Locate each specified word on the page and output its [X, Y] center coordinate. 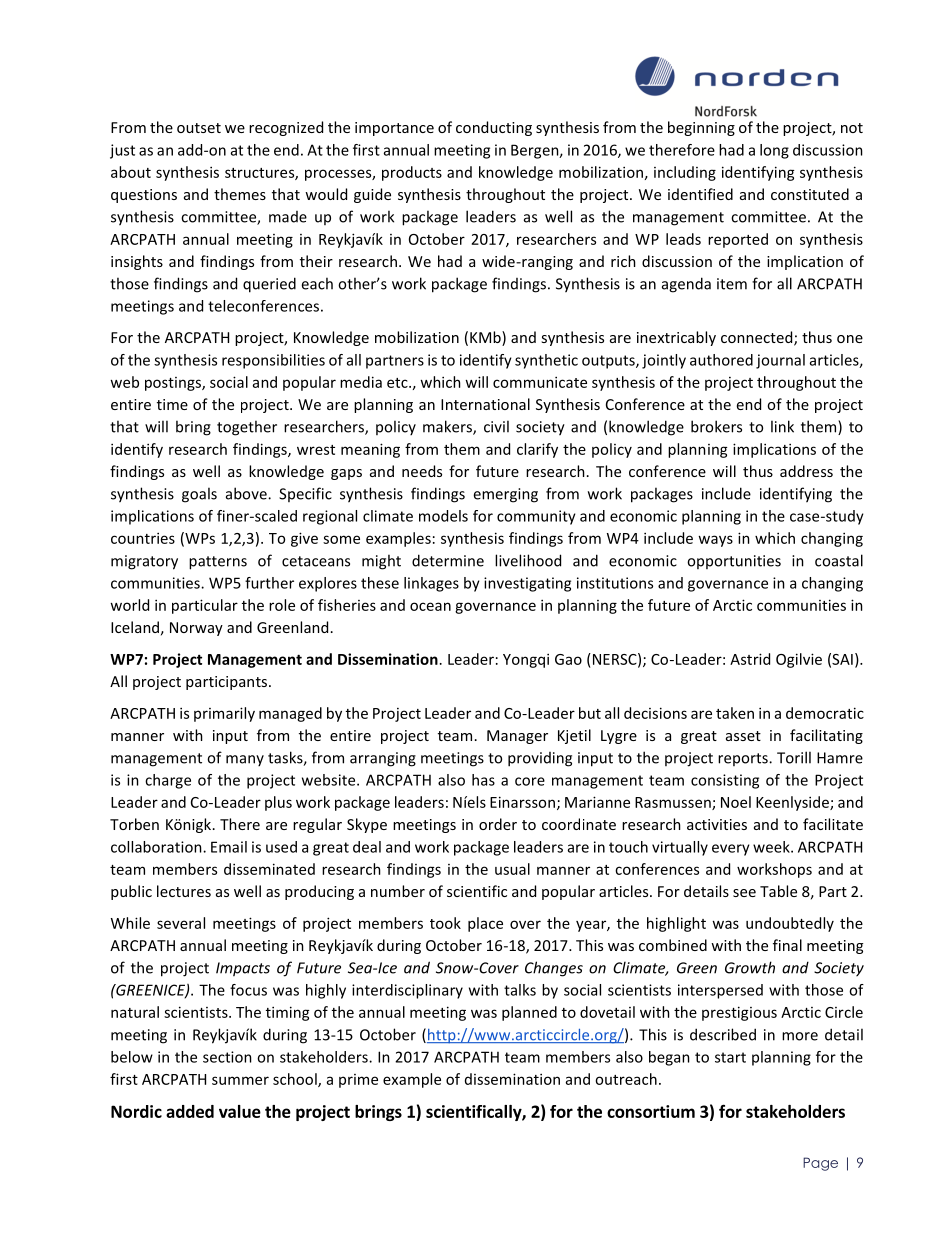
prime [358, 1081]
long [774, 151]
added [190, 1111]
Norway [196, 629]
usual [512, 869]
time [172, 404]
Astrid [750, 659]
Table [778, 891]
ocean [430, 606]
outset [199, 128]
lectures [184, 891]
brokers [716, 426]
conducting [494, 128]
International [485, 404]
